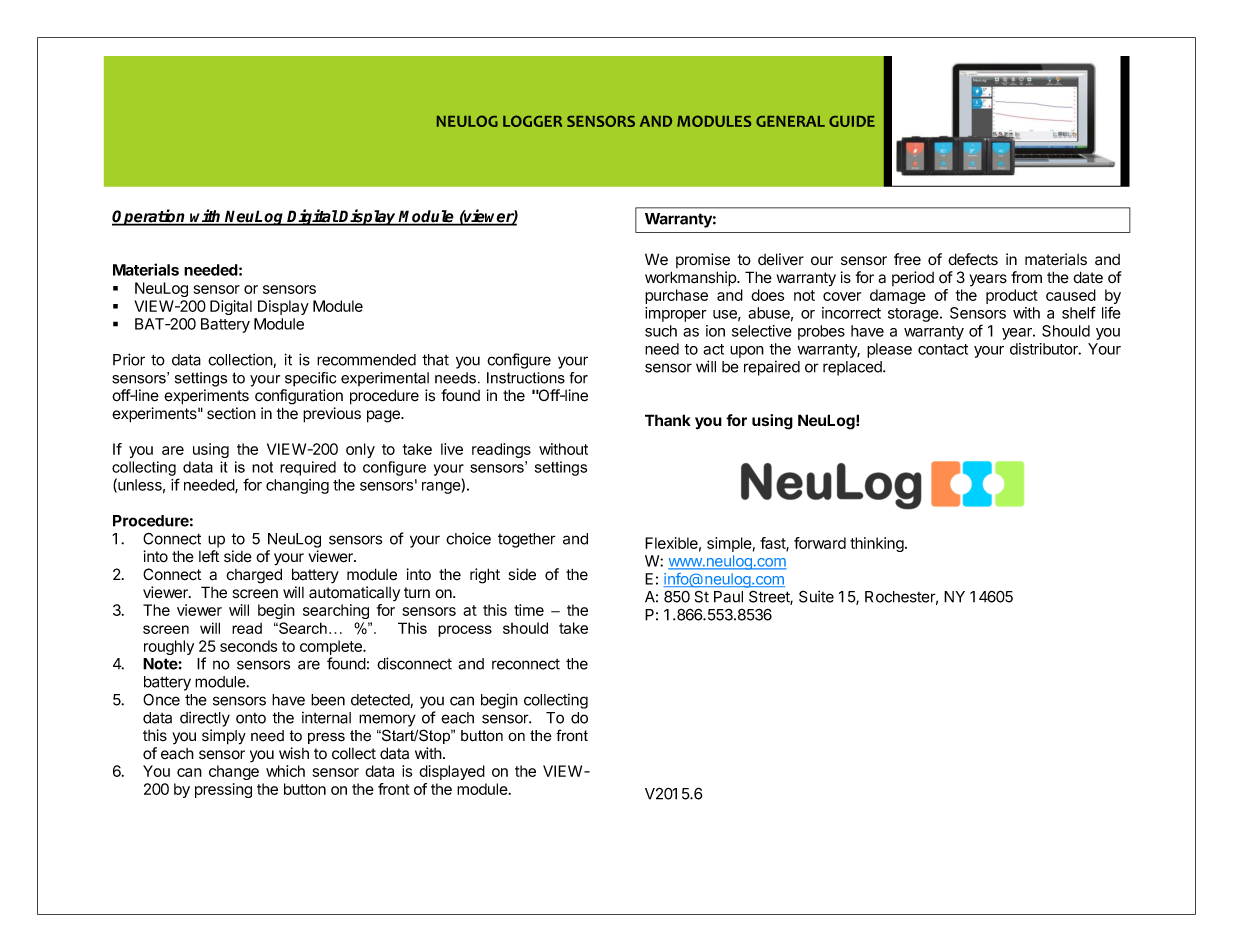  I want to click on seconds, so click(248, 646).
